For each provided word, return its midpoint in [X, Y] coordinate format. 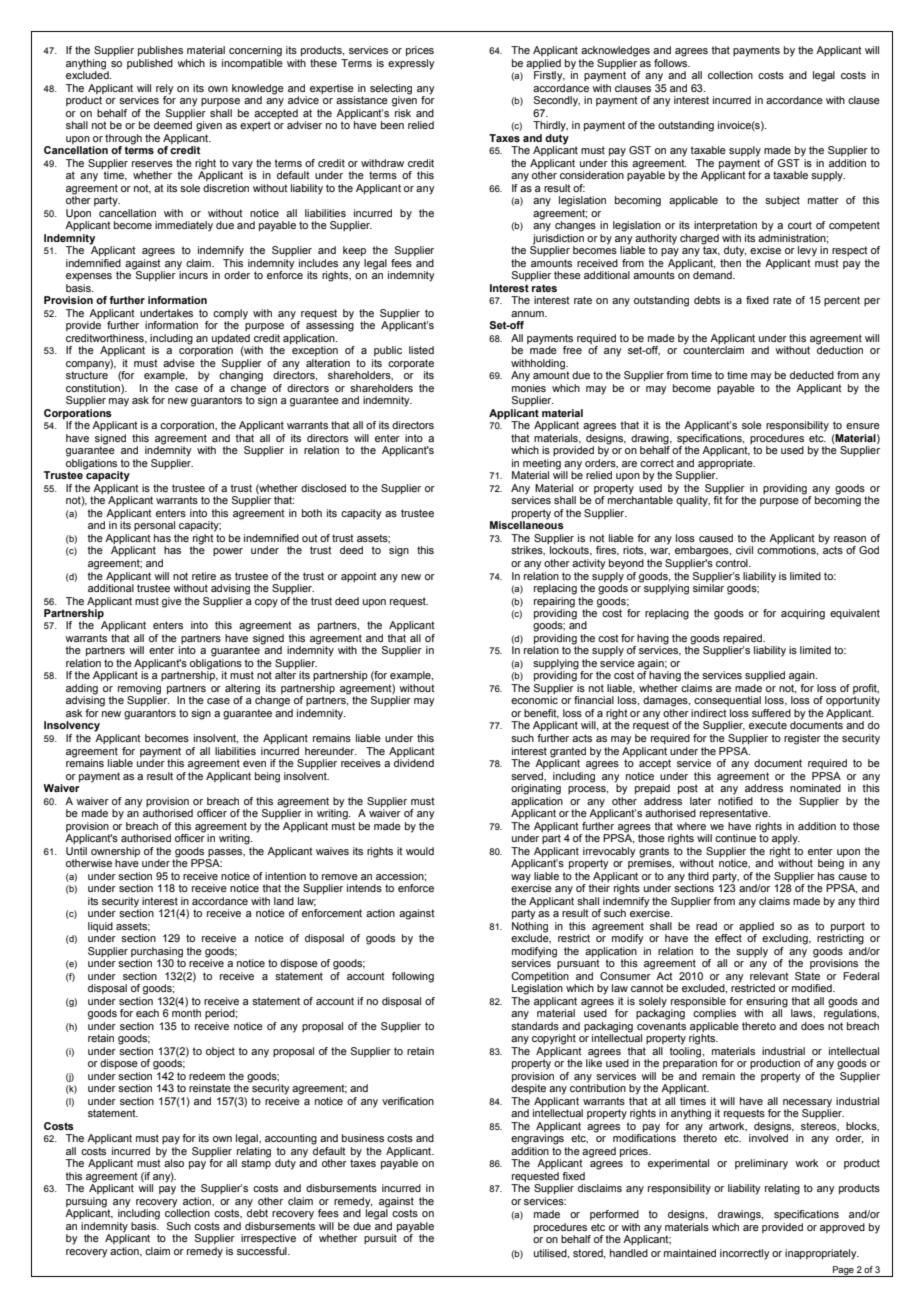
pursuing [86, 1202]
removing [139, 690]
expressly [411, 64]
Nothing [530, 926]
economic [534, 700]
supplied [765, 676]
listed [421, 350]
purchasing [157, 952]
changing [241, 376]
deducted [812, 375]
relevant [769, 974]
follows [672, 61]
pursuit [380, 1239]
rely [165, 89]
